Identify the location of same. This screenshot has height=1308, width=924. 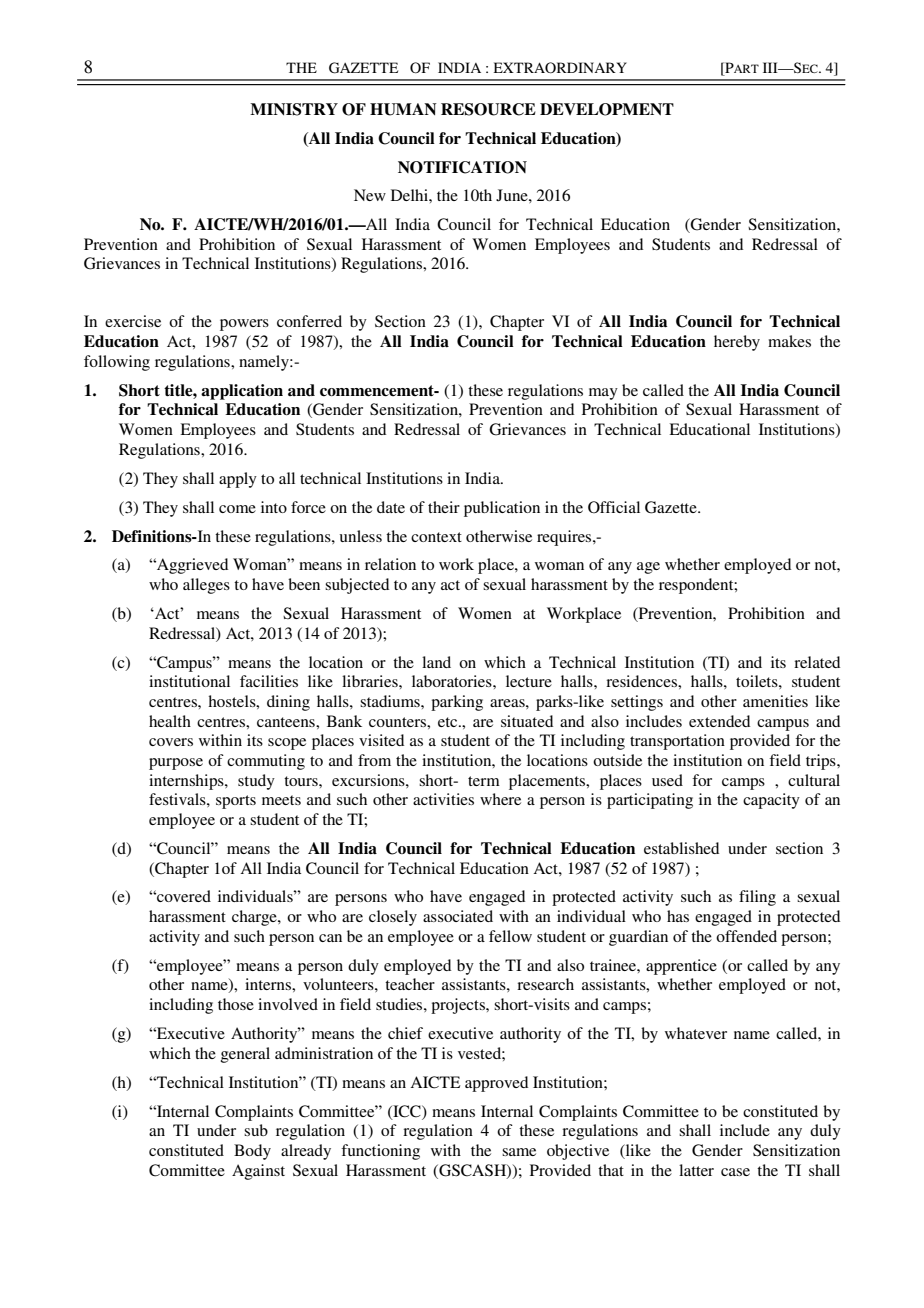
(519, 1152).
